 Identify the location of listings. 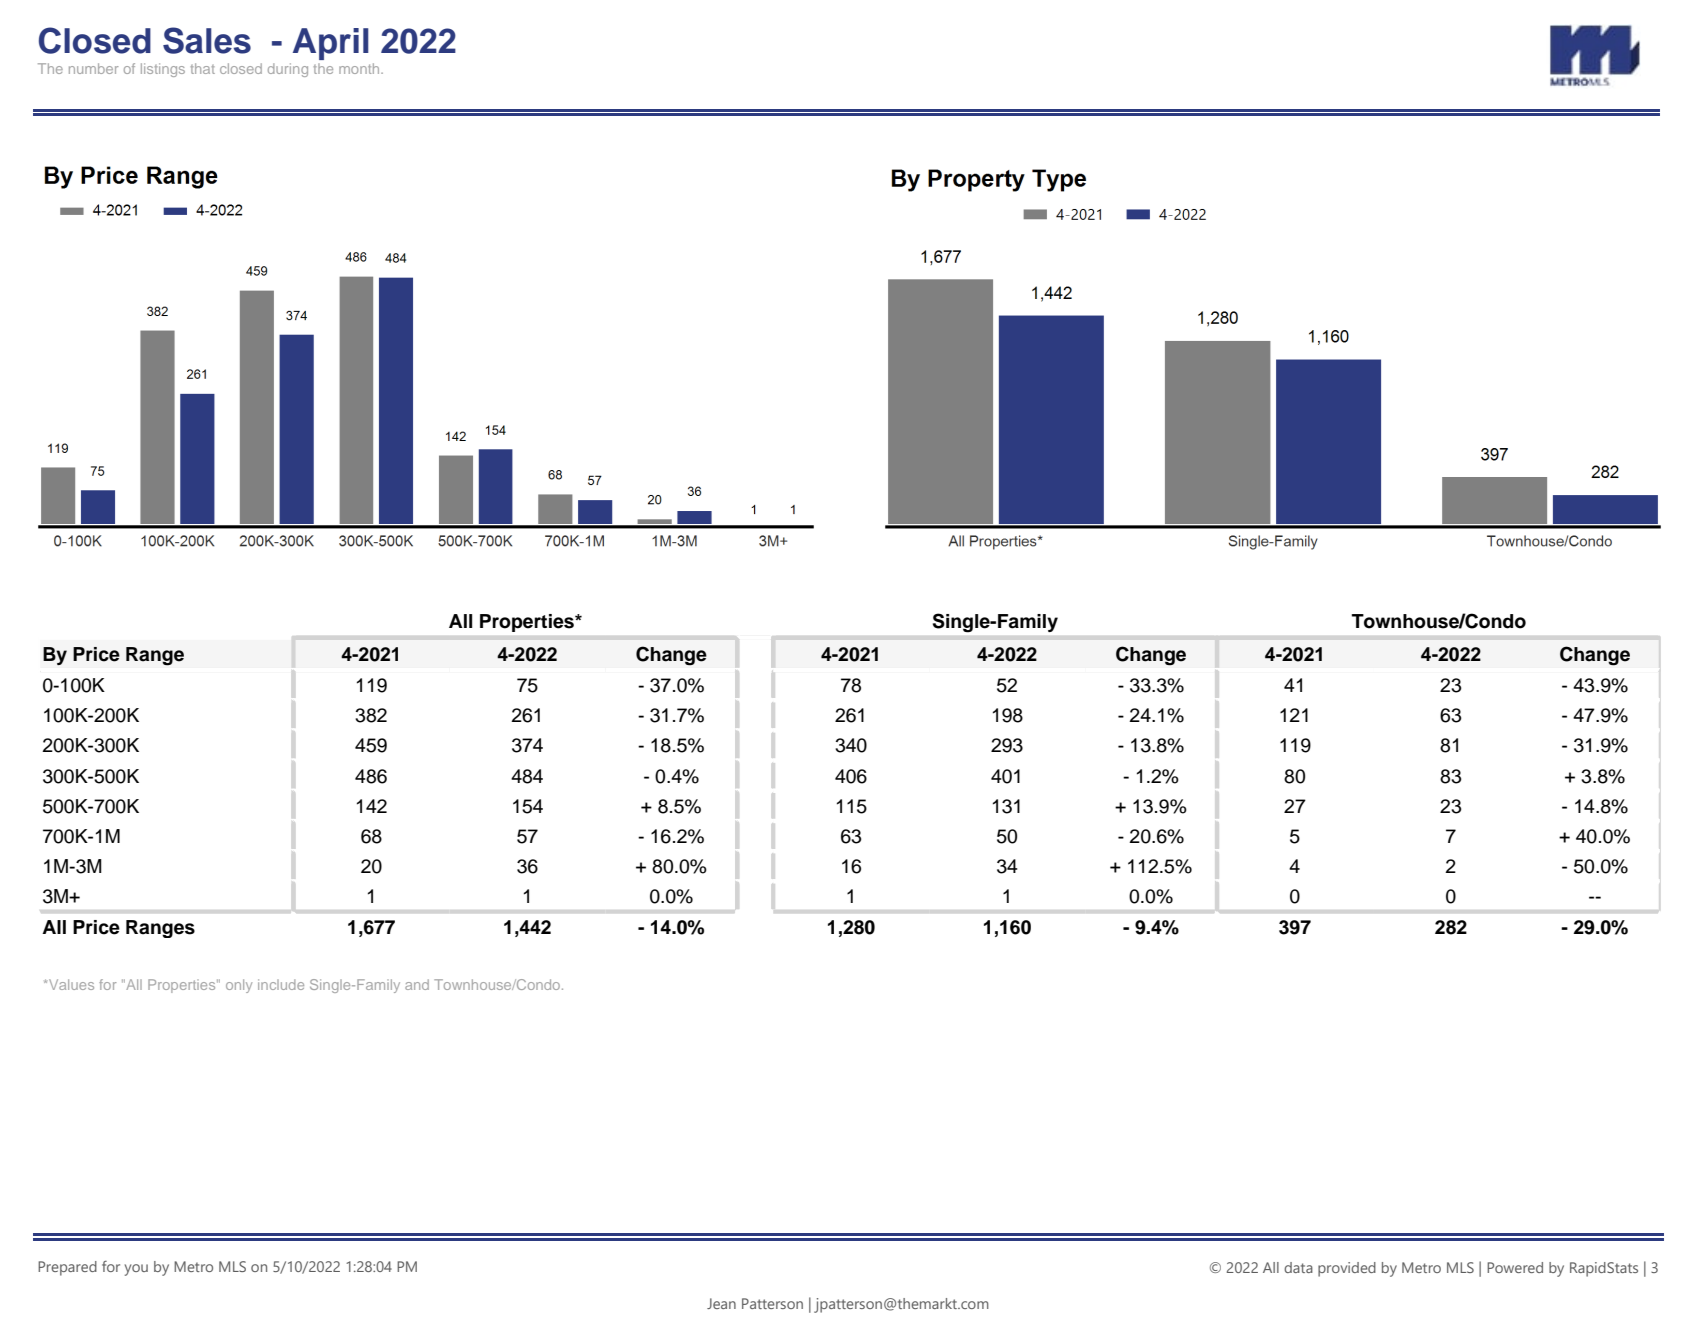
(163, 70).
